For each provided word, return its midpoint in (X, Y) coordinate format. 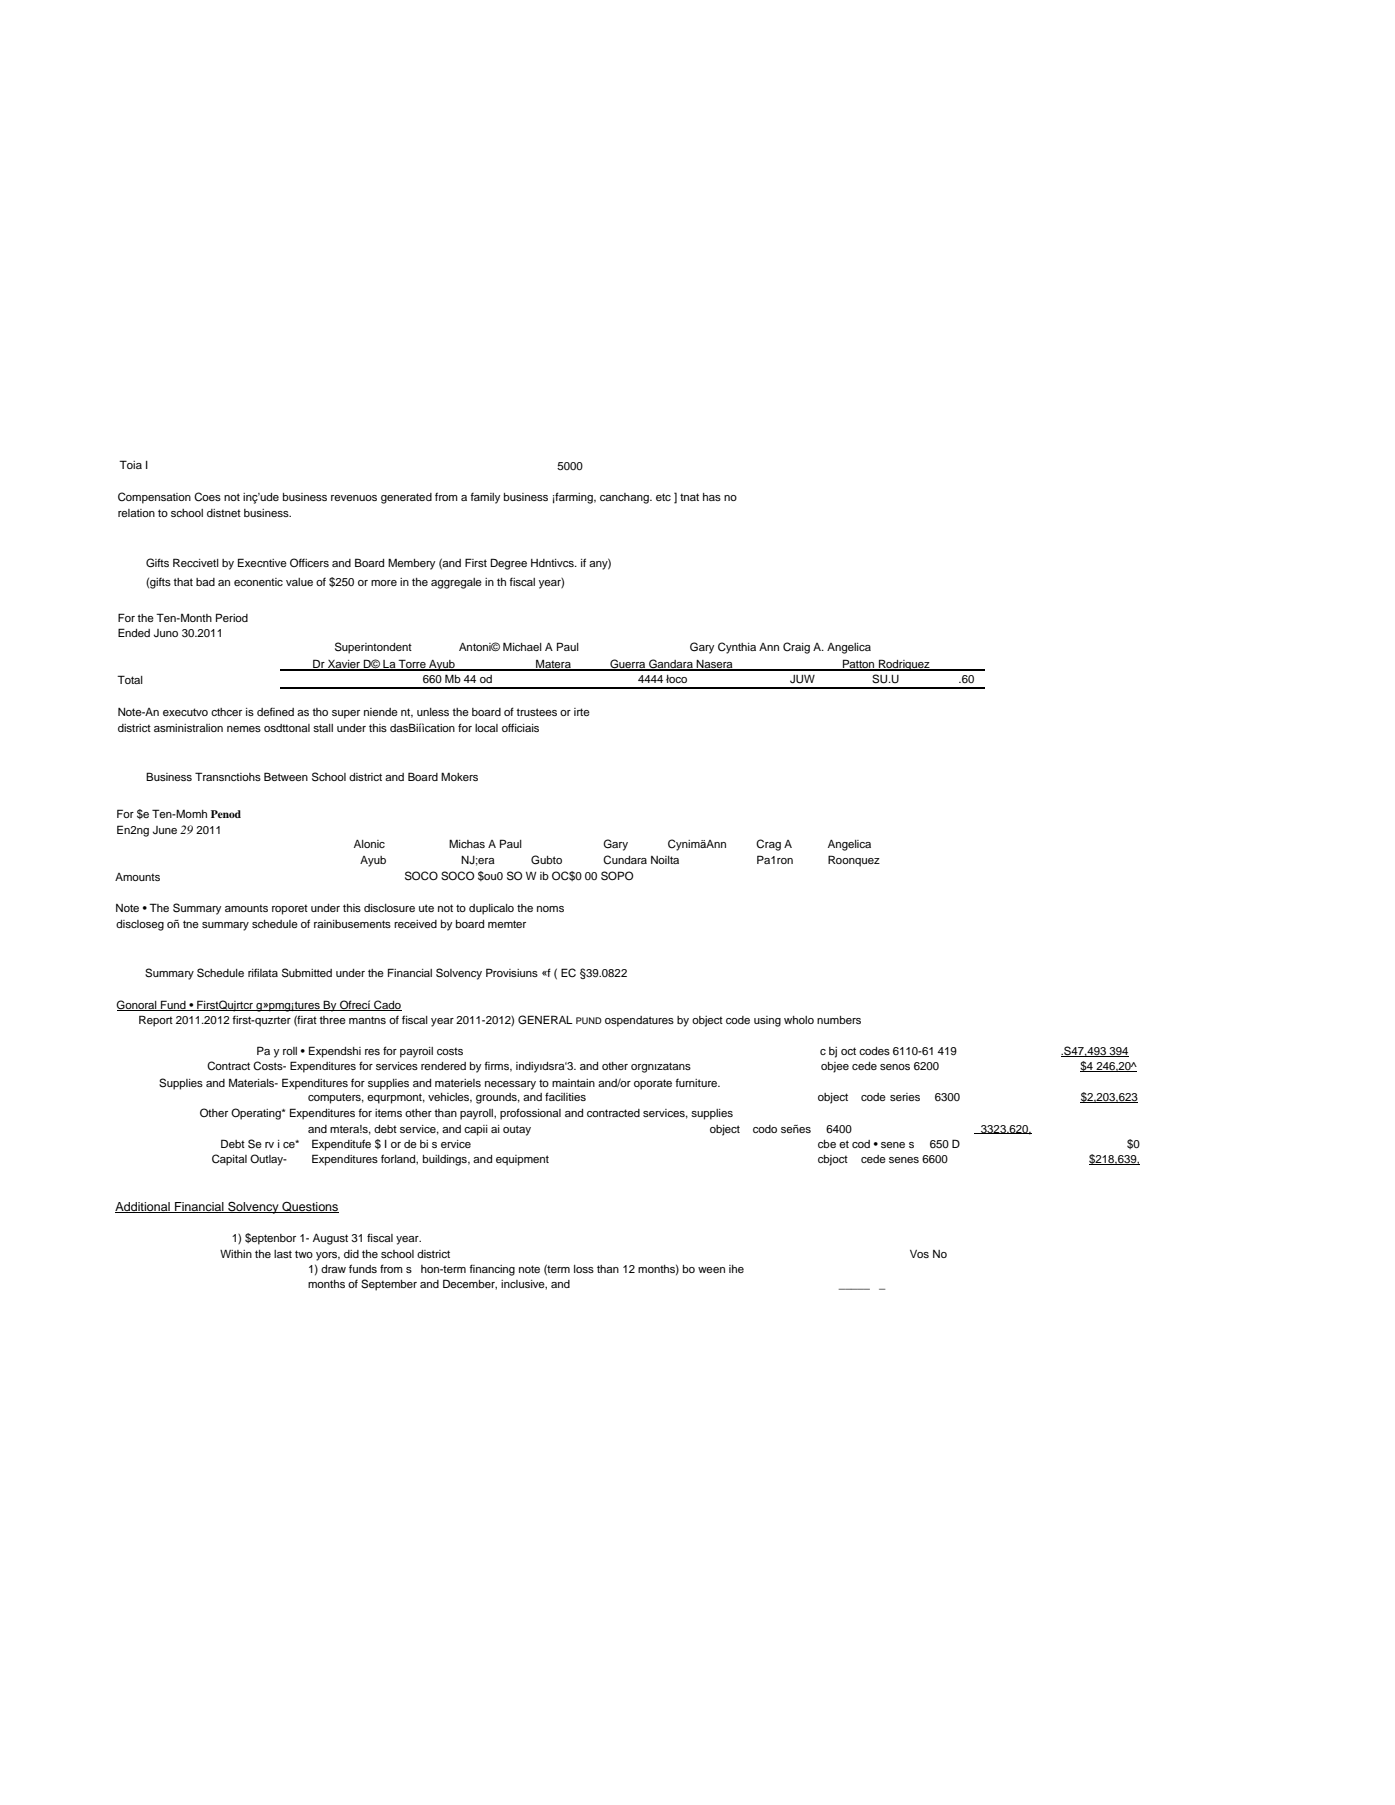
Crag (768, 845)
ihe (736, 1269)
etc (663, 497)
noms (550, 909)
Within (236, 1254)
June (165, 830)
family (485, 498)
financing (492, 1270)
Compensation (154, 498)
